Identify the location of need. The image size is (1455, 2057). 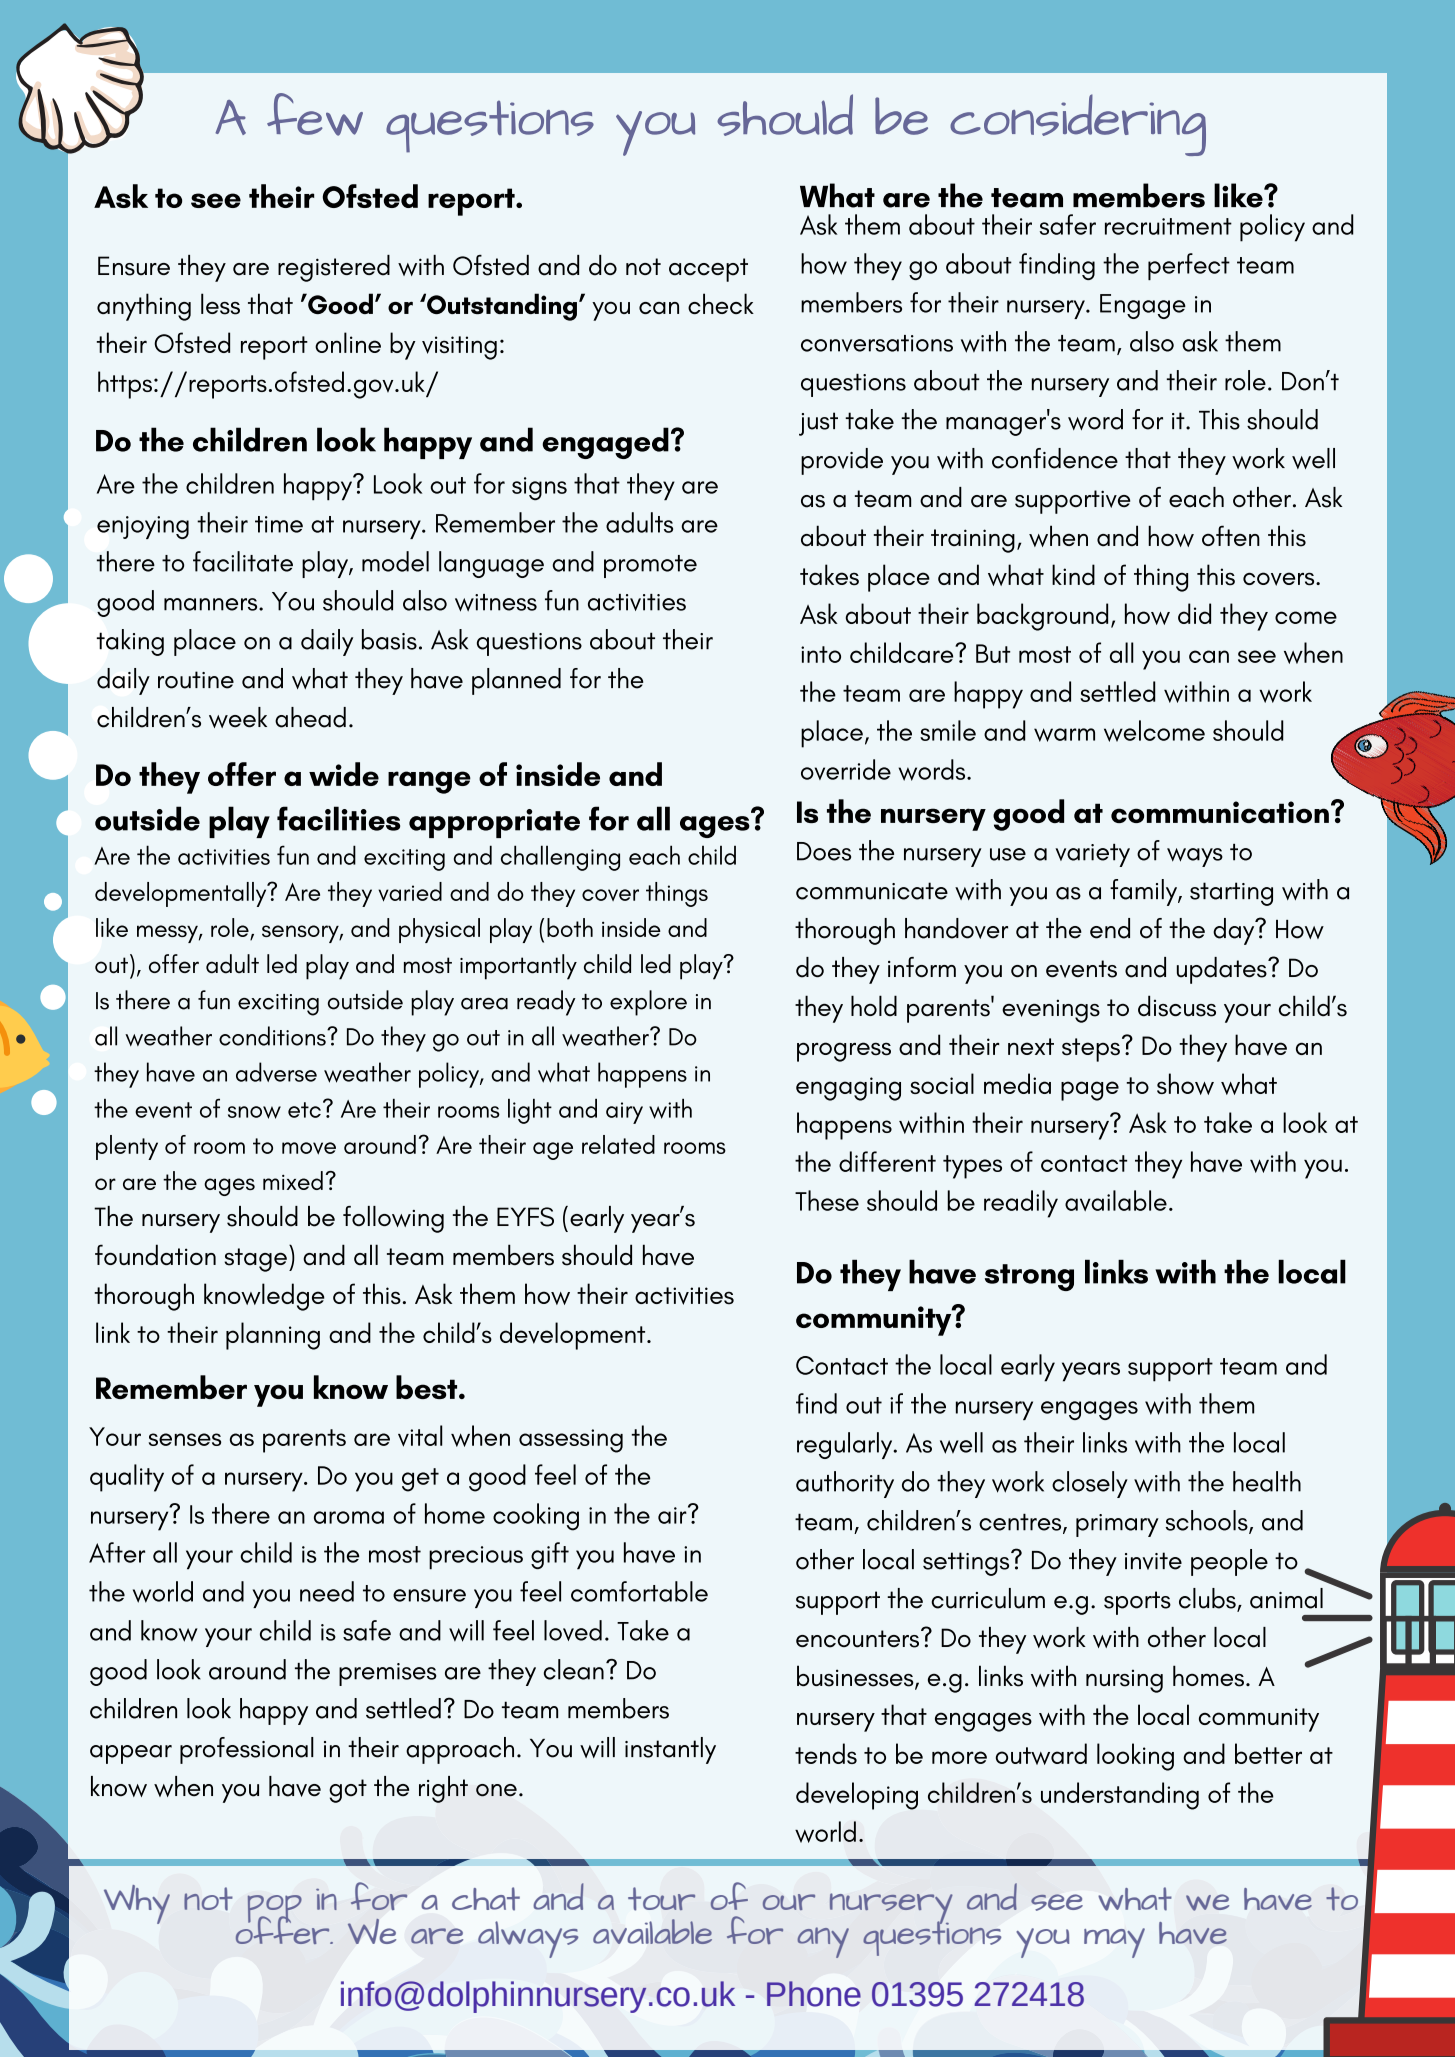
(327, 1591).
